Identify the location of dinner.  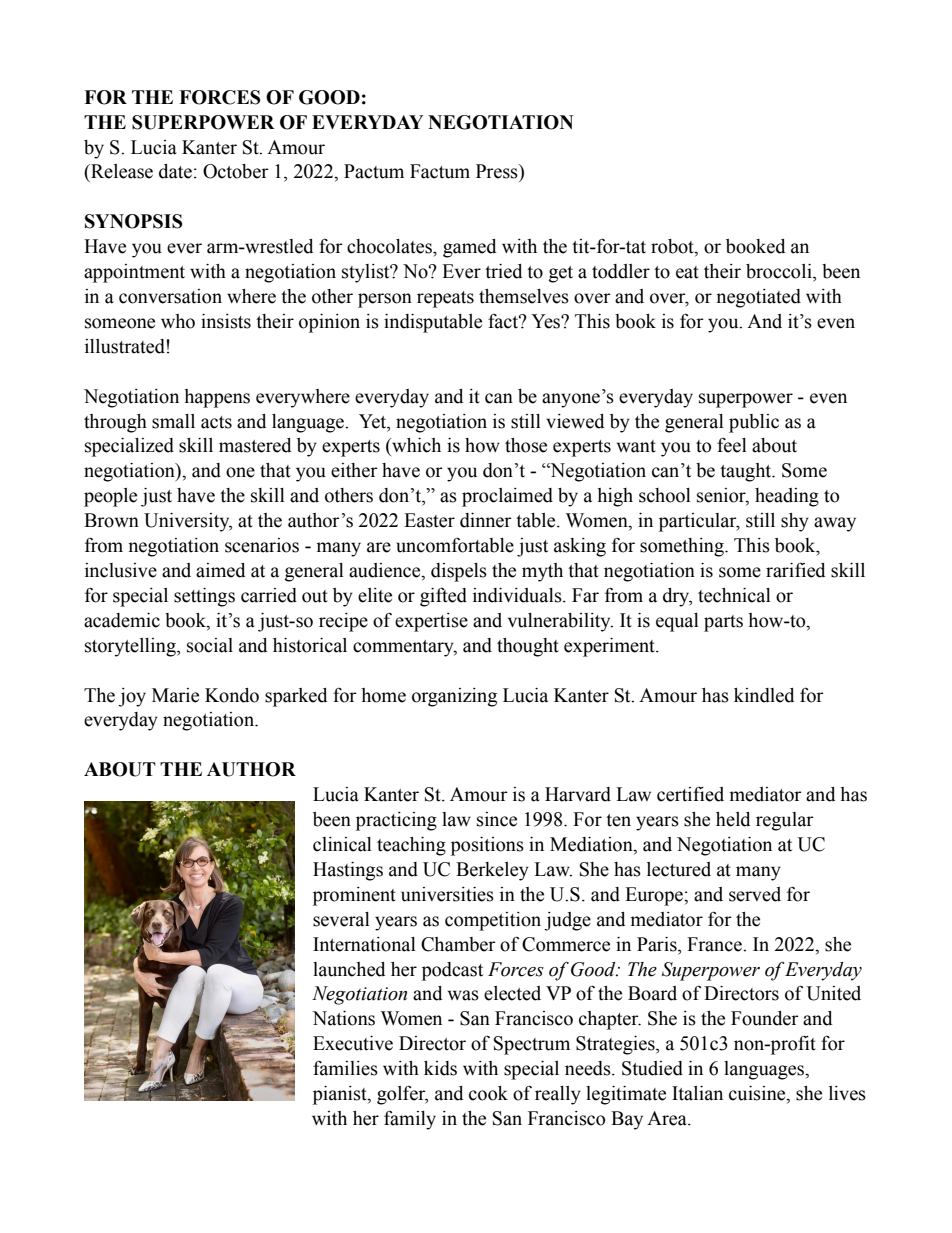
(486, 520).
